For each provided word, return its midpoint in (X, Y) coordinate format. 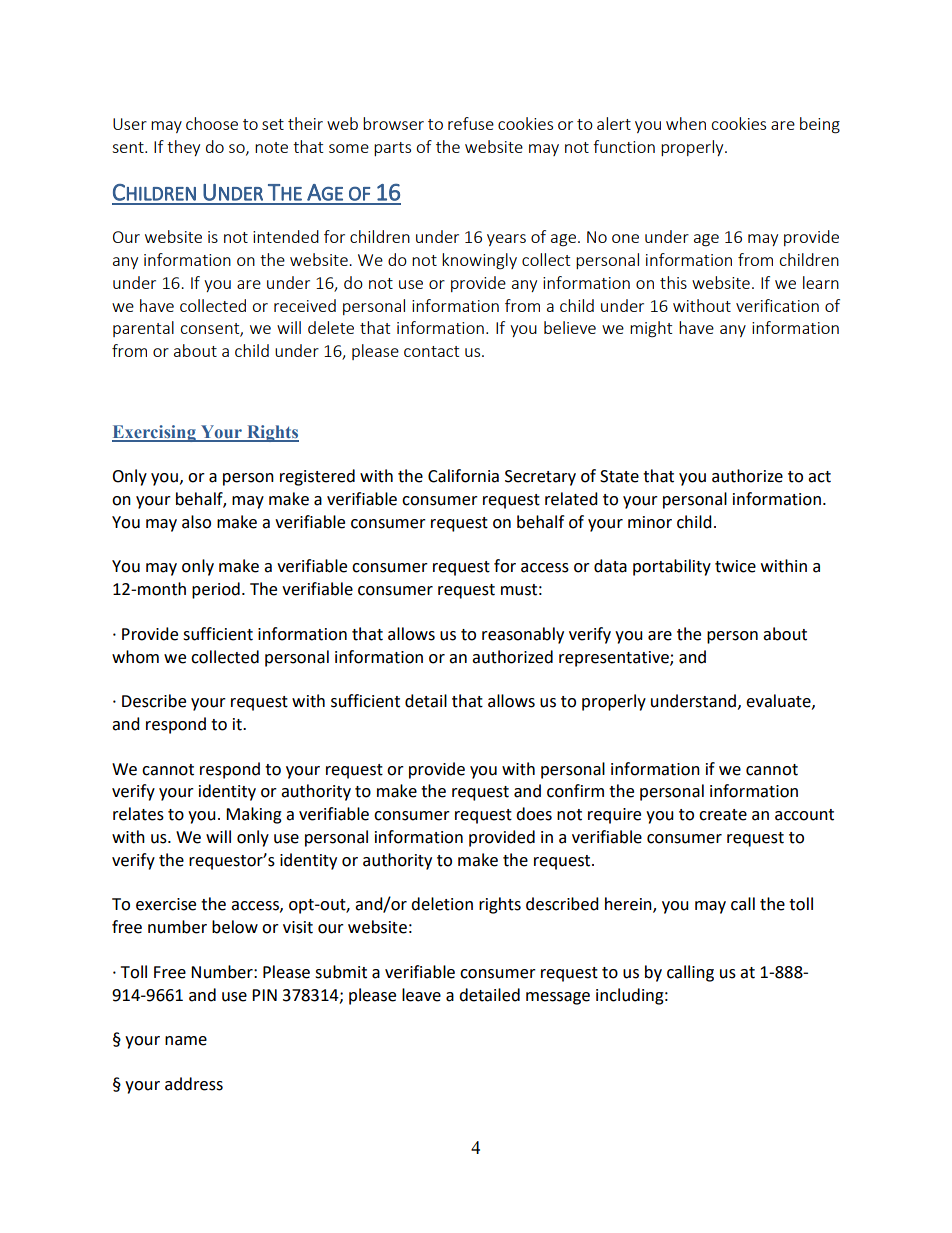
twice (735, 566)
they (183, 148)
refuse (471, 123)
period (216, 590)
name (186, 1041)
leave (421, 995)
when (686, 123)
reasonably (523, 635)
